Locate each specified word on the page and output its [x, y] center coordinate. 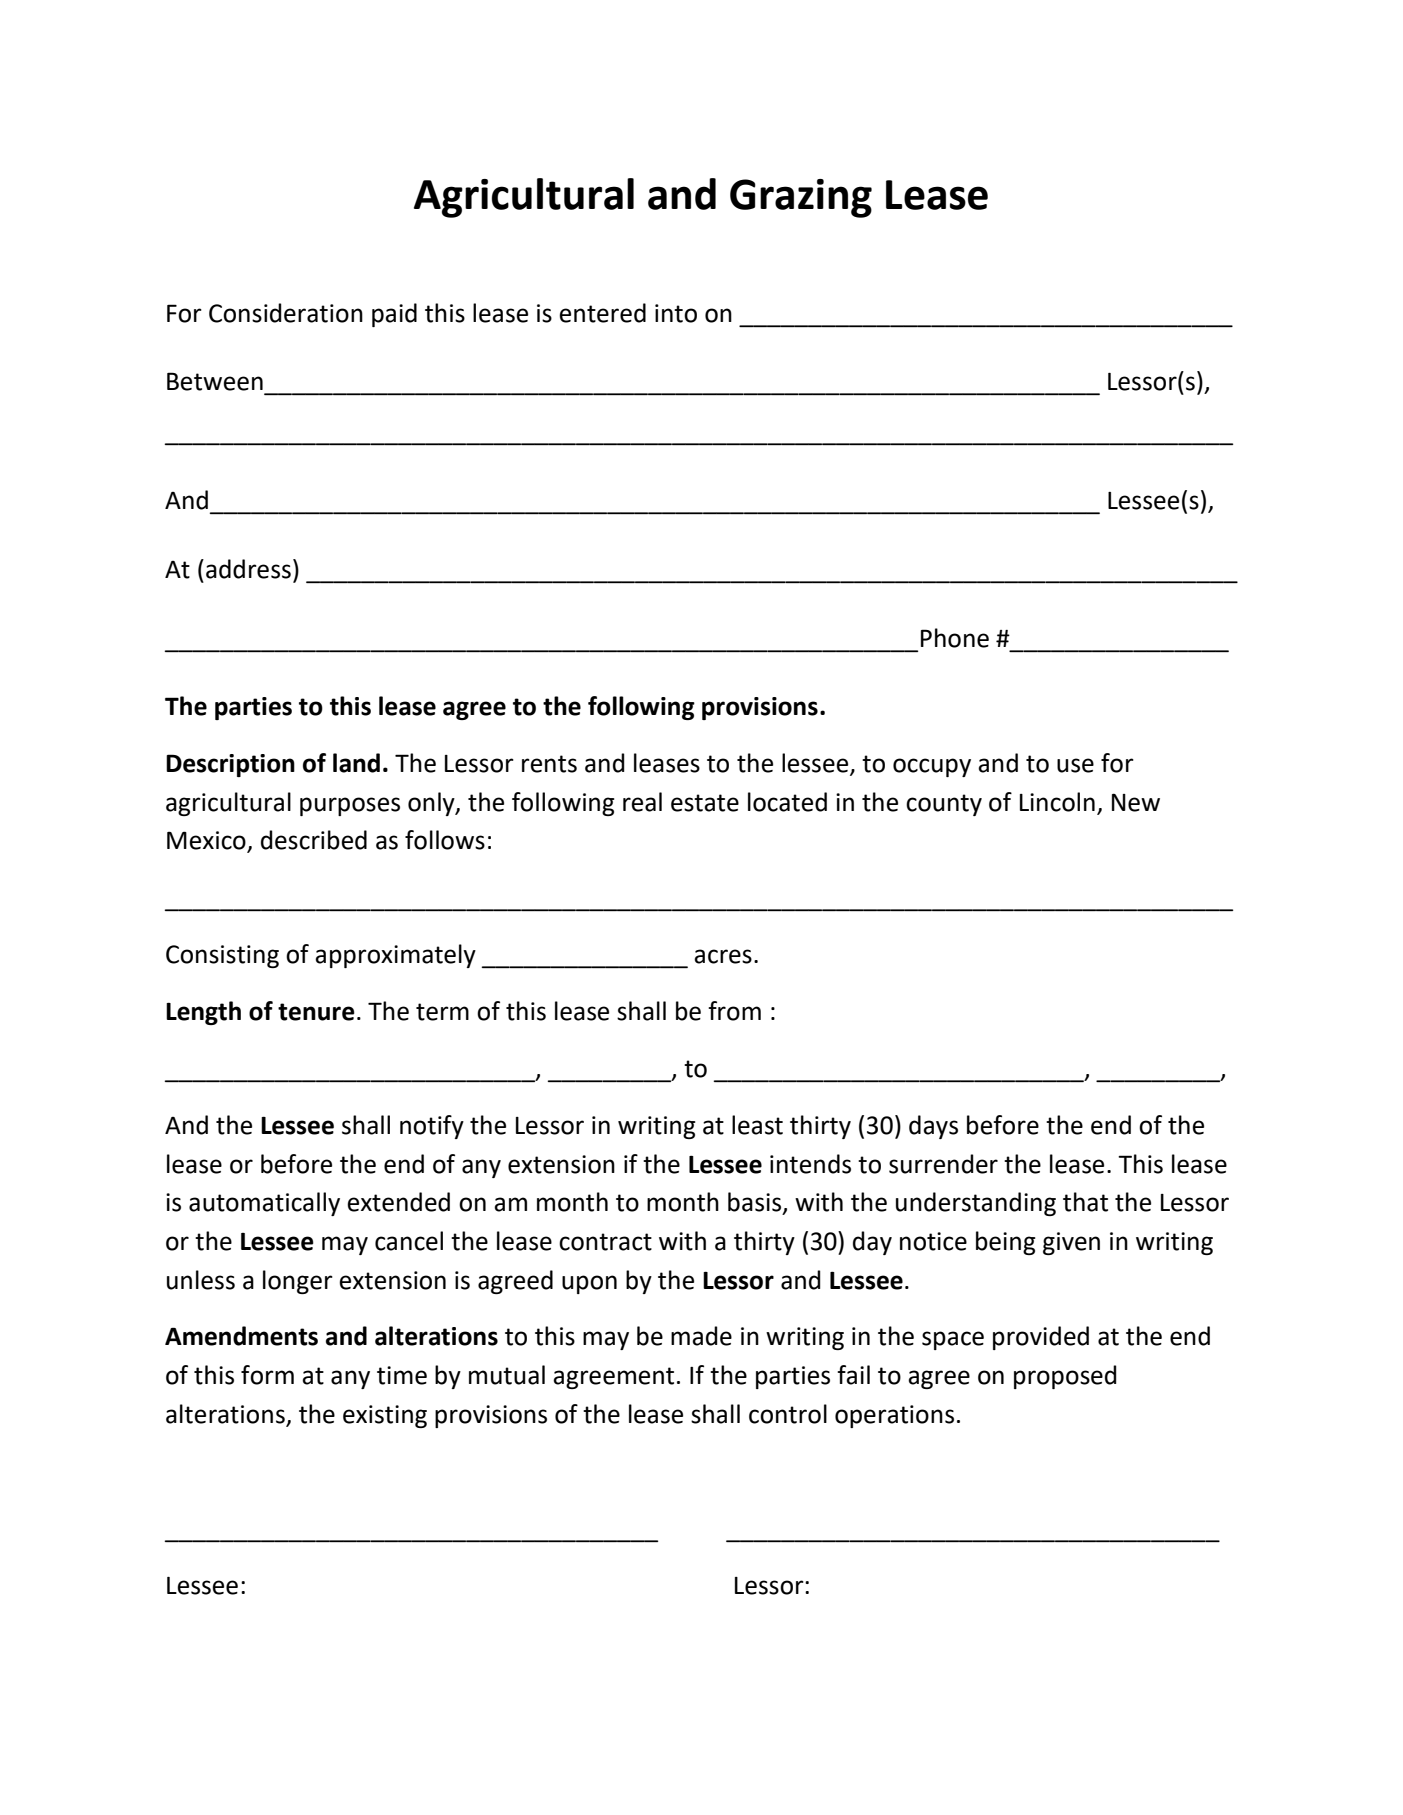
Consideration [286, 313]
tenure [316, 1012]
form [267, 1375]
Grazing [801, 198]
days [933, 1127]
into [676, 313]
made [701, 1336]
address [248, 569]
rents [549, 764]
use [1075, 765]
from [734, 1011]
